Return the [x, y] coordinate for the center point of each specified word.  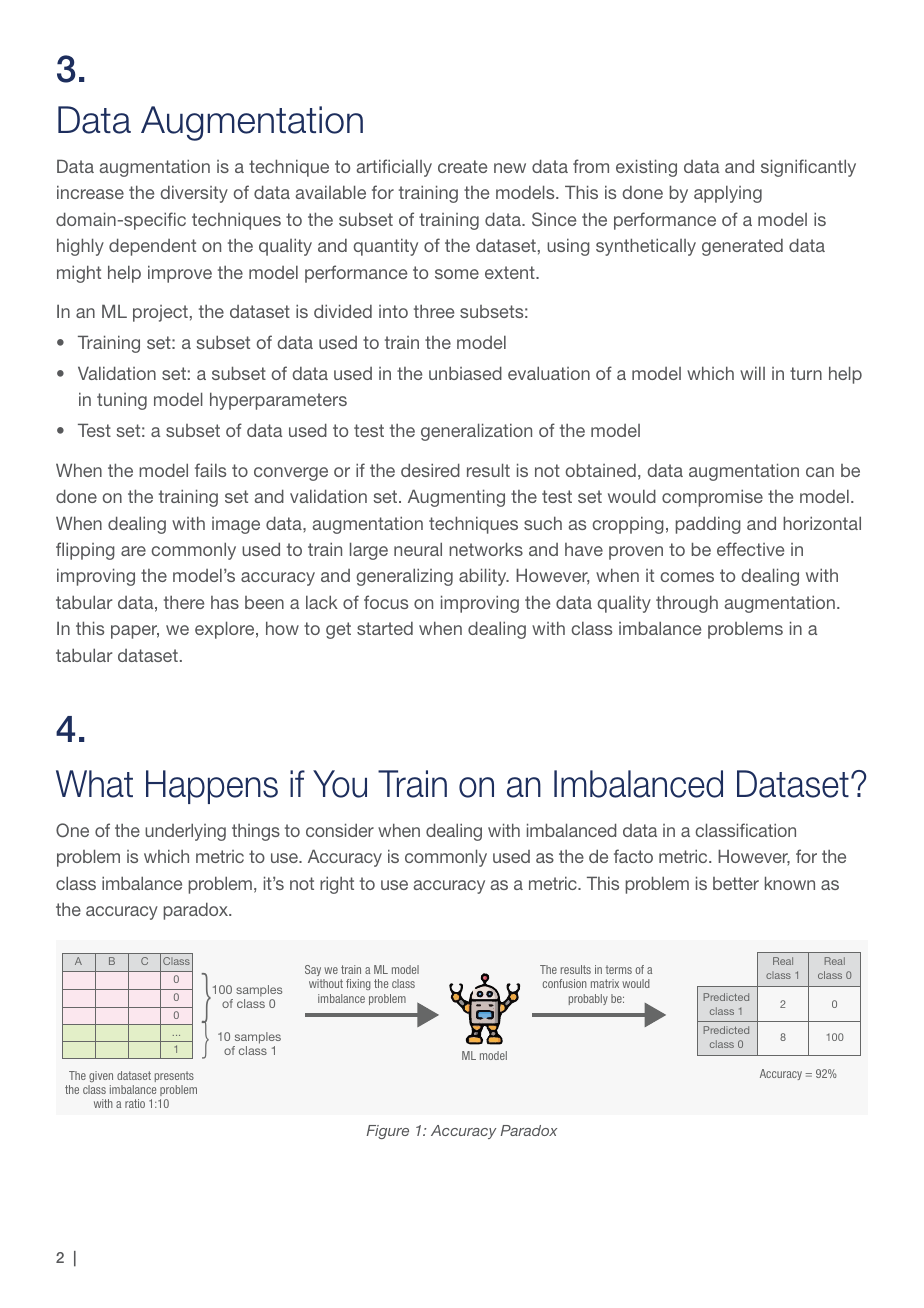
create [462, 166]
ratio [135, 1103]
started [385, 628]
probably [588, 999]
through [687, 604]
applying [728, 194]
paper [135, 632]
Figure [388, 1132]
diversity [194, 194]
